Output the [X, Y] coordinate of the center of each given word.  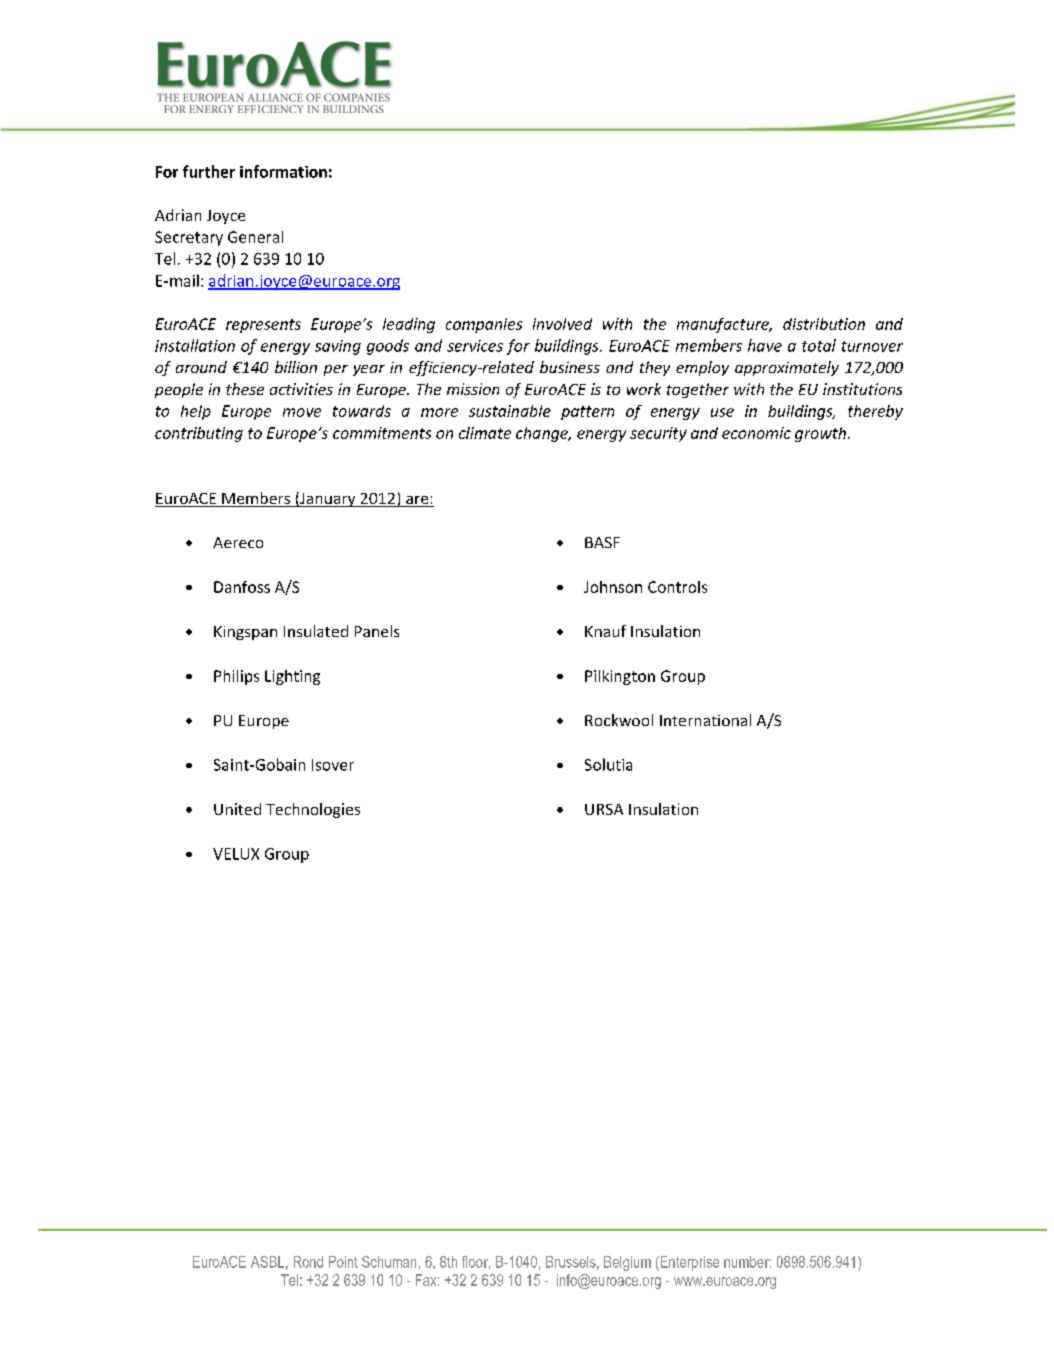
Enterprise [688, 1263]
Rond [308, 1262]
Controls [677, 587]
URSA [604, 809]
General [255, 237]
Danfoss [242, 587]
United [237, 809]
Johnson [613, 587]
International [705, 720]
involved [562, 324]
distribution [824, 324]
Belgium [627, 1263]
